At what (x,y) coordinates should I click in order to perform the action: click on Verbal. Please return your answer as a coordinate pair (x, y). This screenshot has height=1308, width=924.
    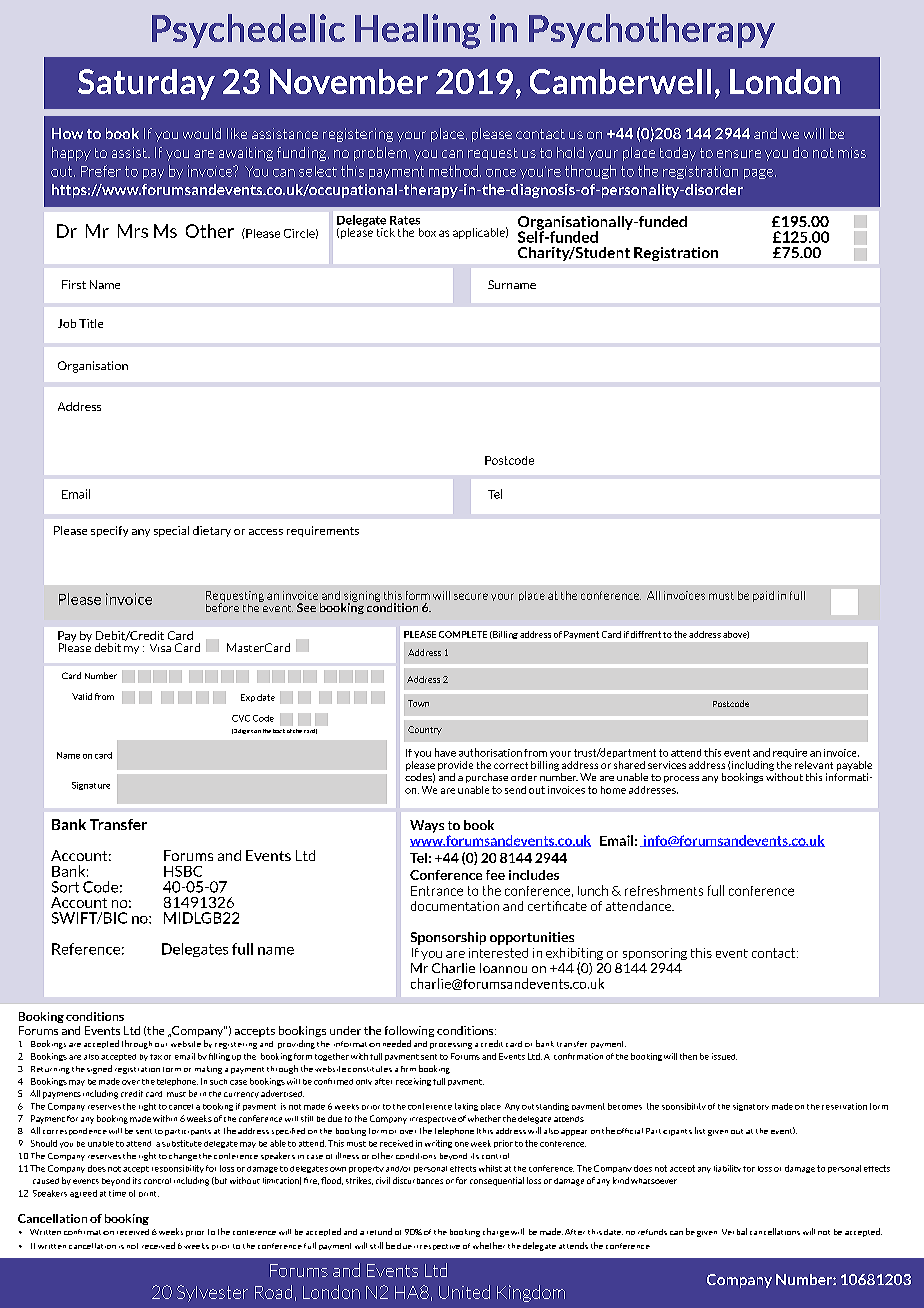
    Looking at the image, I should click on (734, 1231).
